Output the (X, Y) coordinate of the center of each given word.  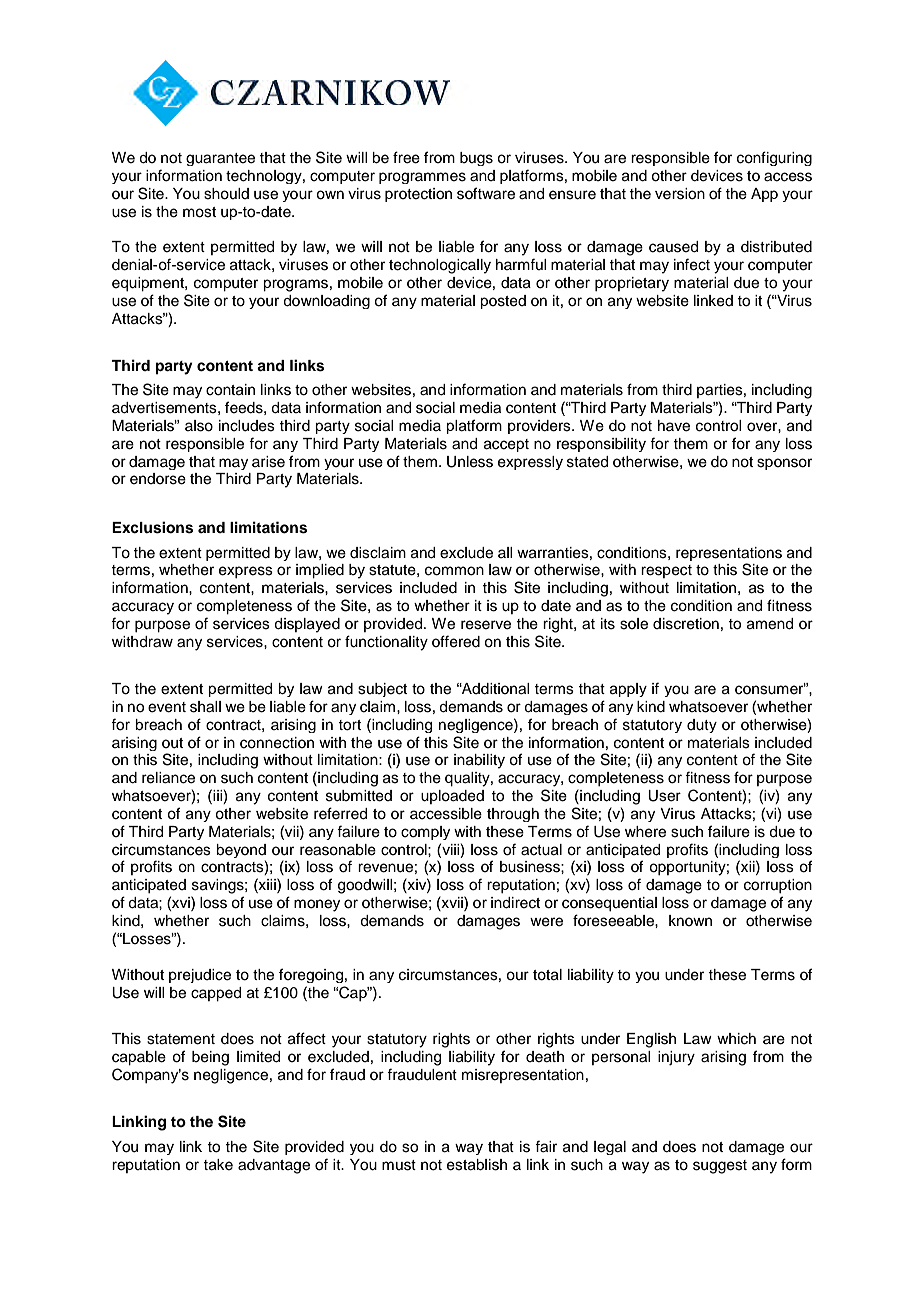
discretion (686, 624)
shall (205, 707)
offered (456, 641)
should (226, 194)
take (218, 1165)
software (486, 193)
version (680, 194)
